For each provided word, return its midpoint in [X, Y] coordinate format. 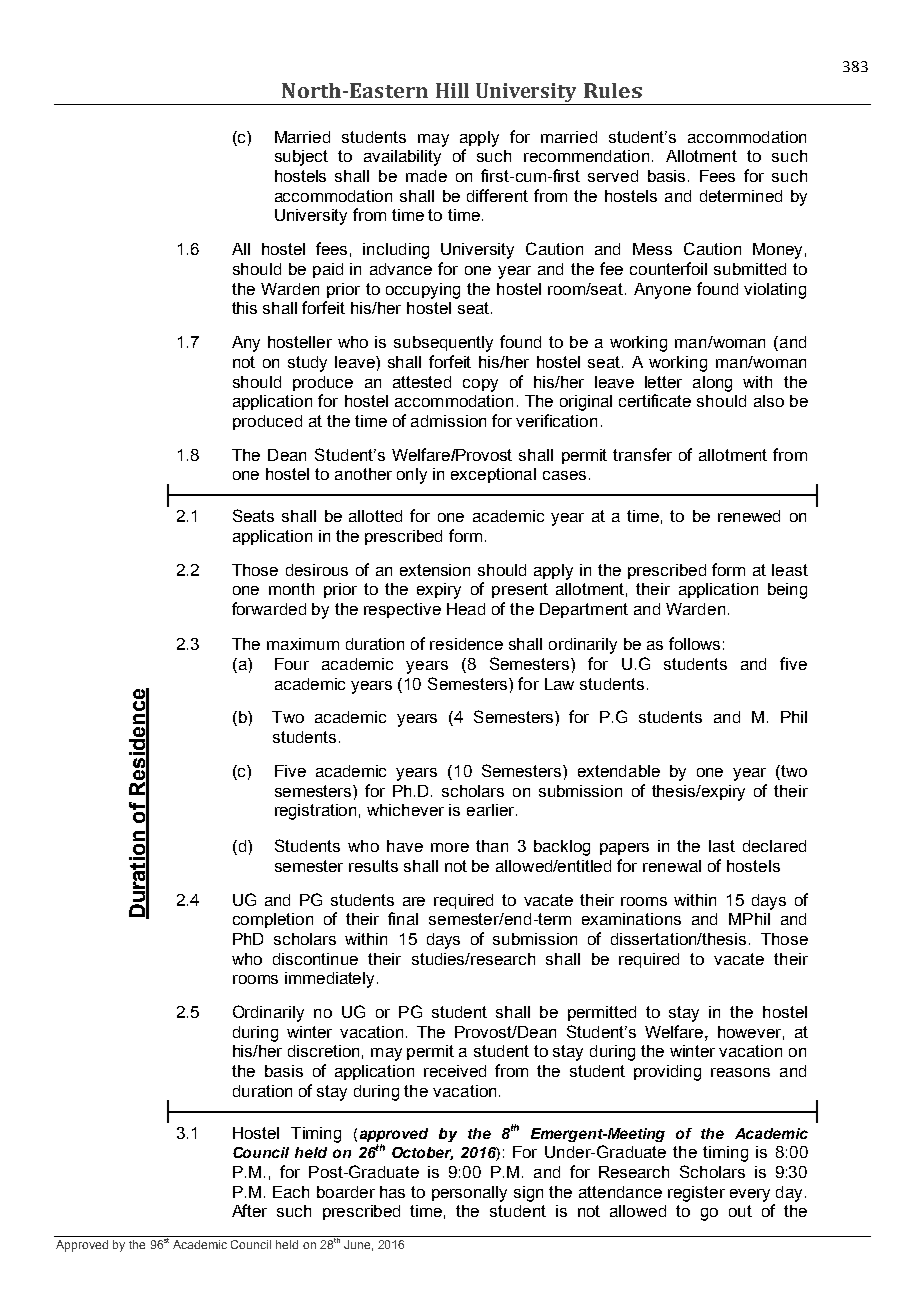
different [497, 195]
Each [291, 1192]
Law [559, 684]
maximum [303, 644]
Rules [613, 90]
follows [694, 643]
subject [301, 158]
